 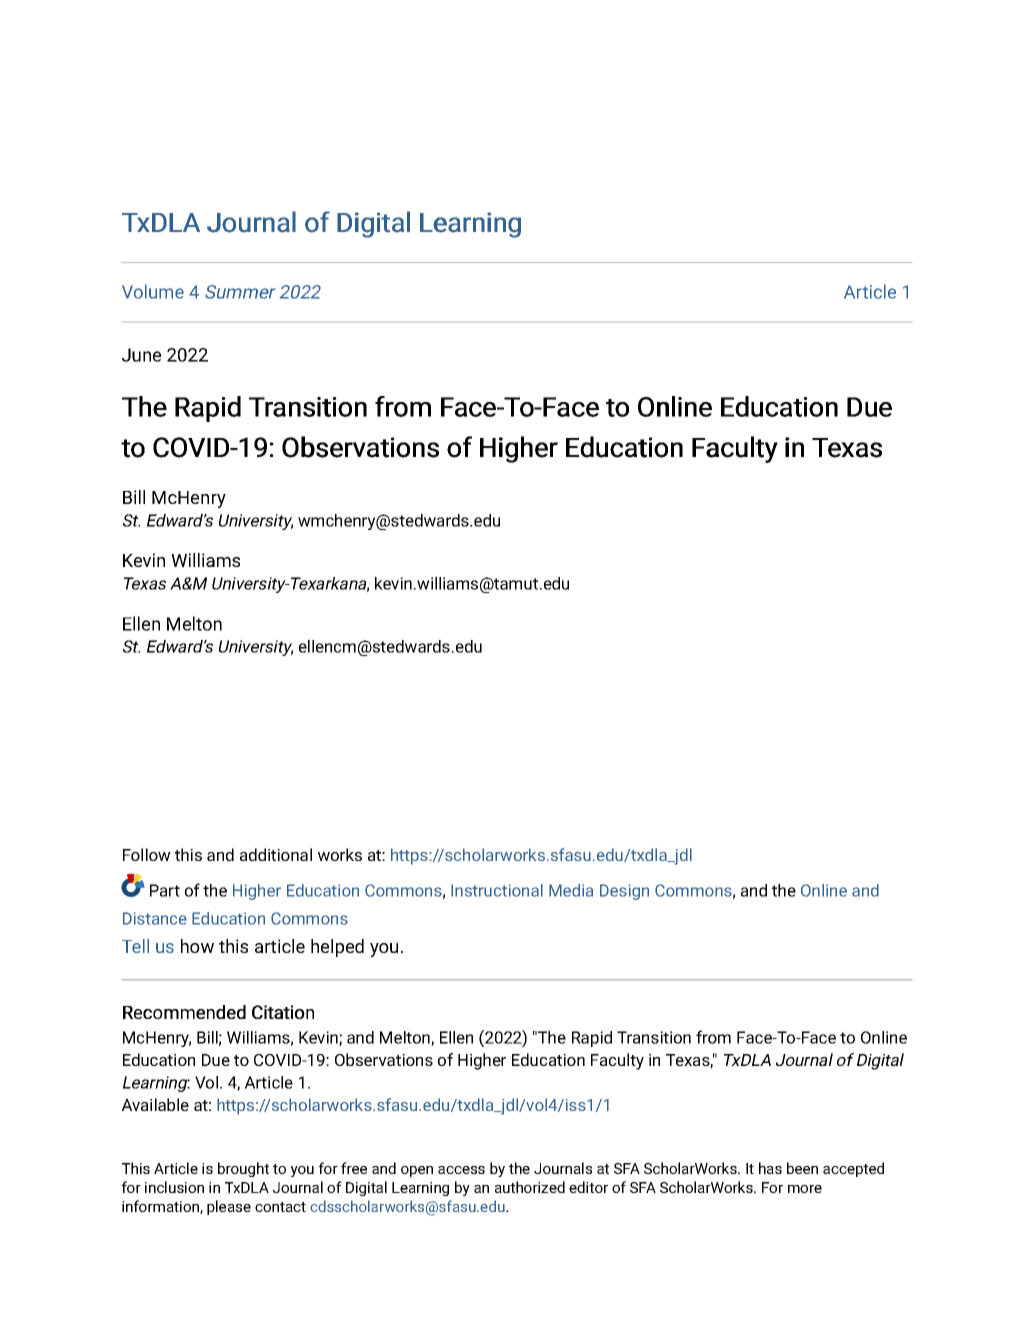 What do you see at coordinates (283, 1012) in the screenshot?
I see `Citation` at bounding box center [283, 1012].
